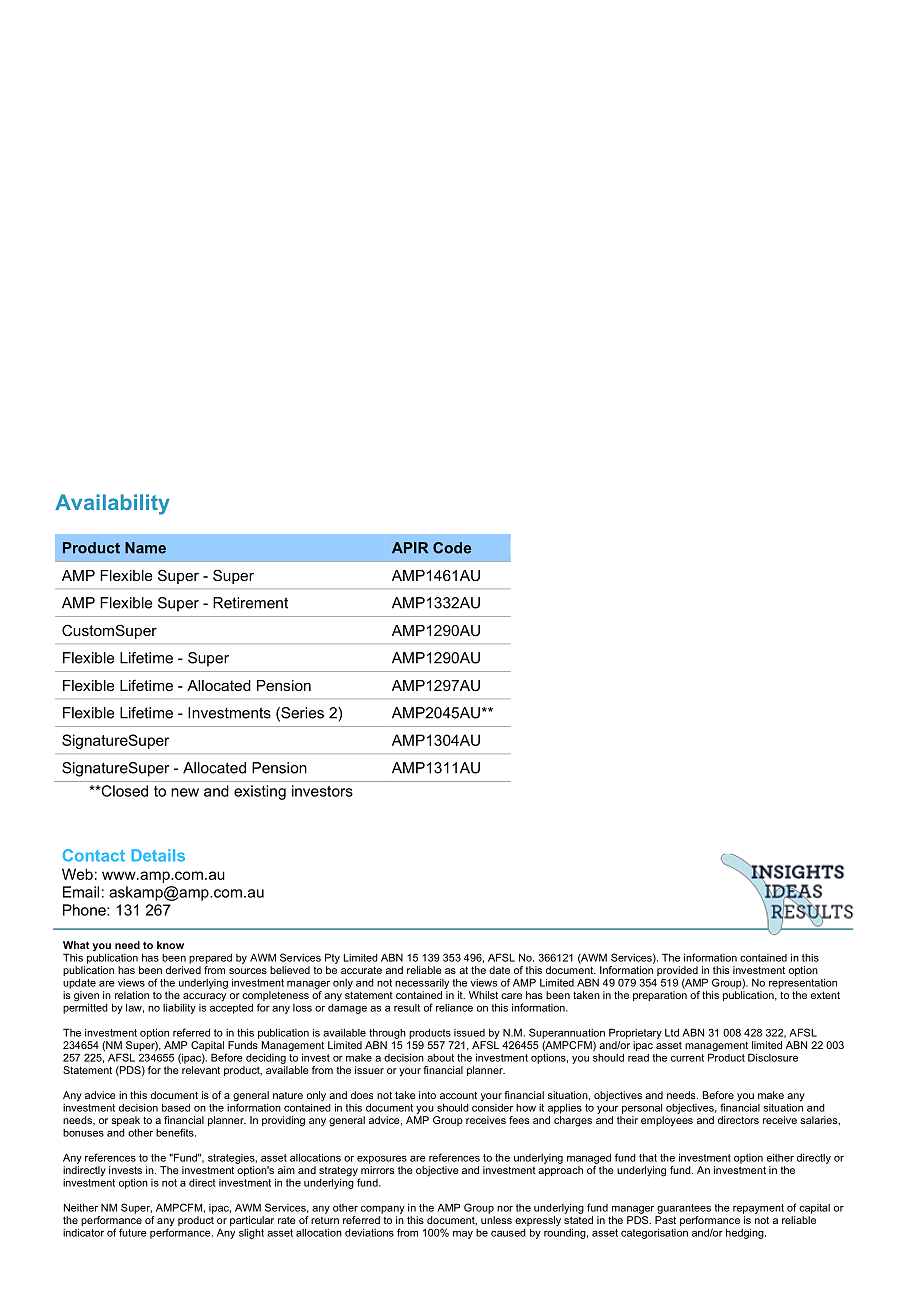 The width and height of the page is (924, 1308). I want to click on Name, so click(145, 548).
